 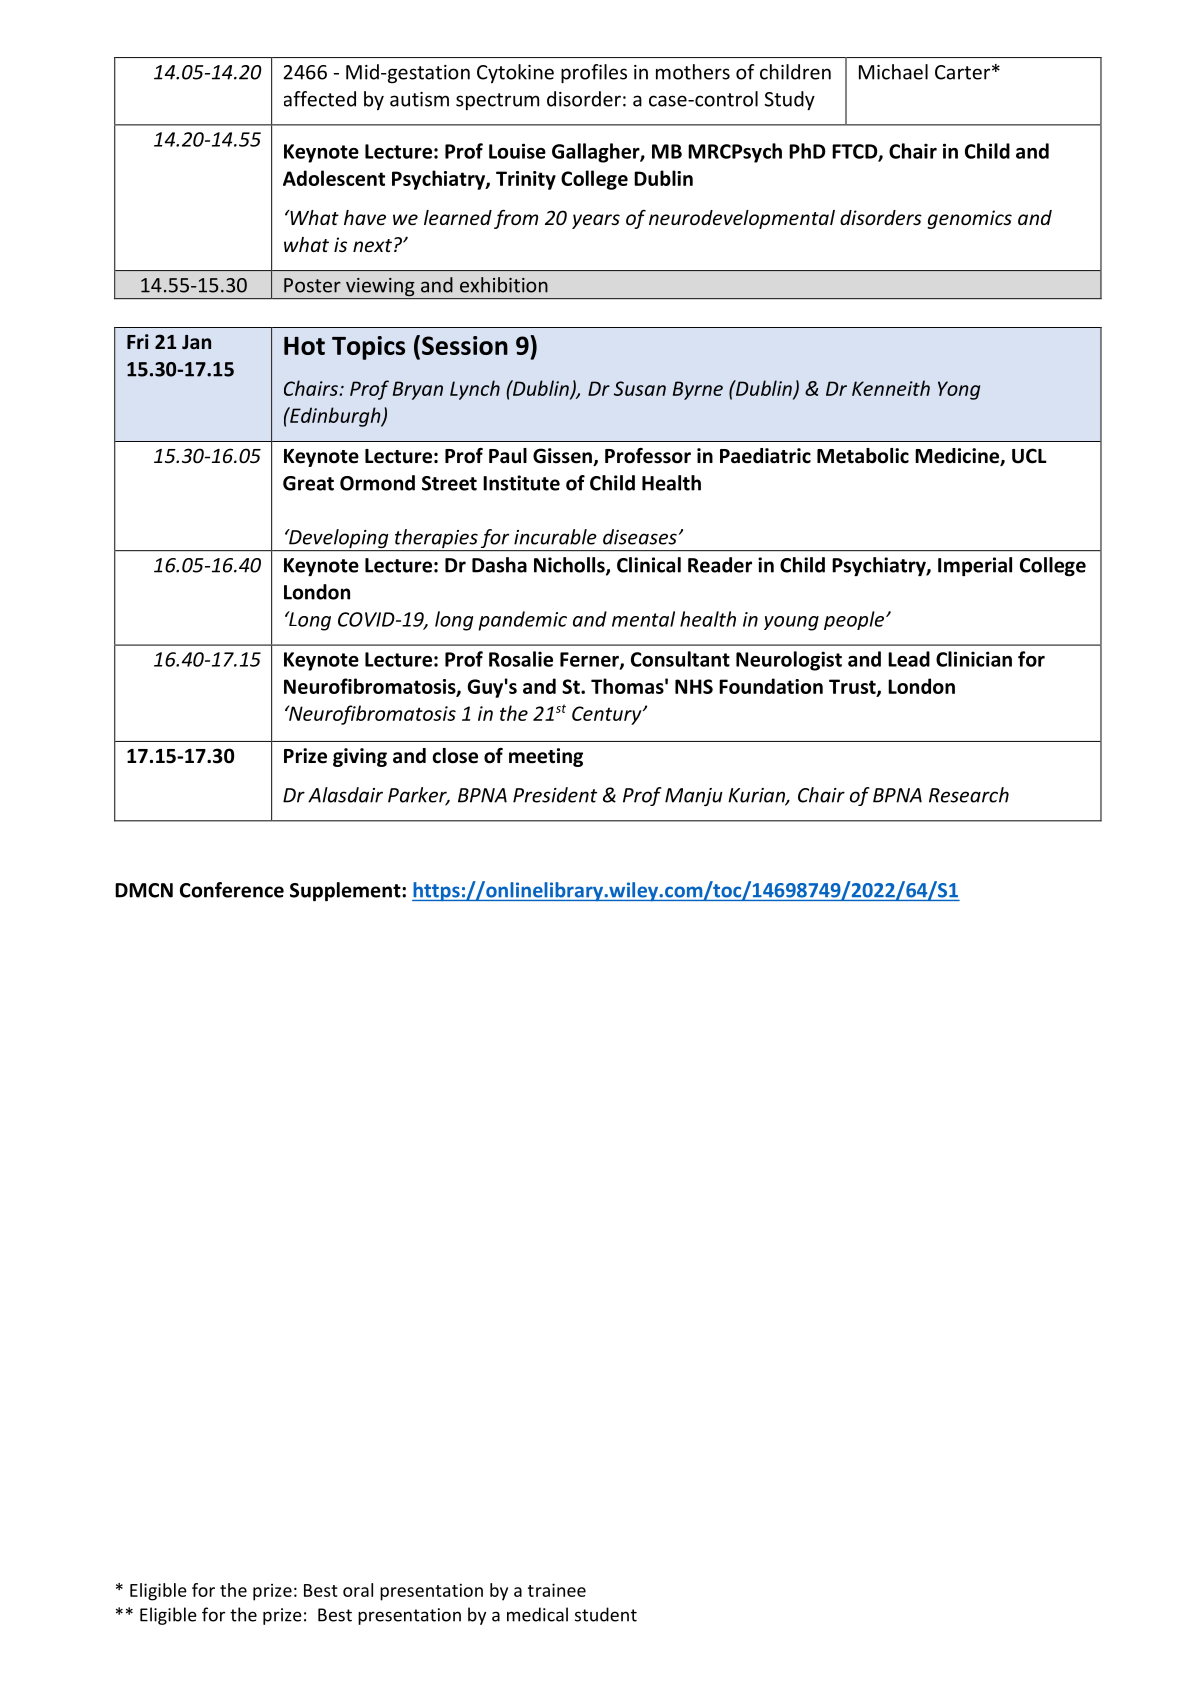 What do you see at coordinates (308, 483) in the document?
I see `Great` at bounding box center [308, 483].
